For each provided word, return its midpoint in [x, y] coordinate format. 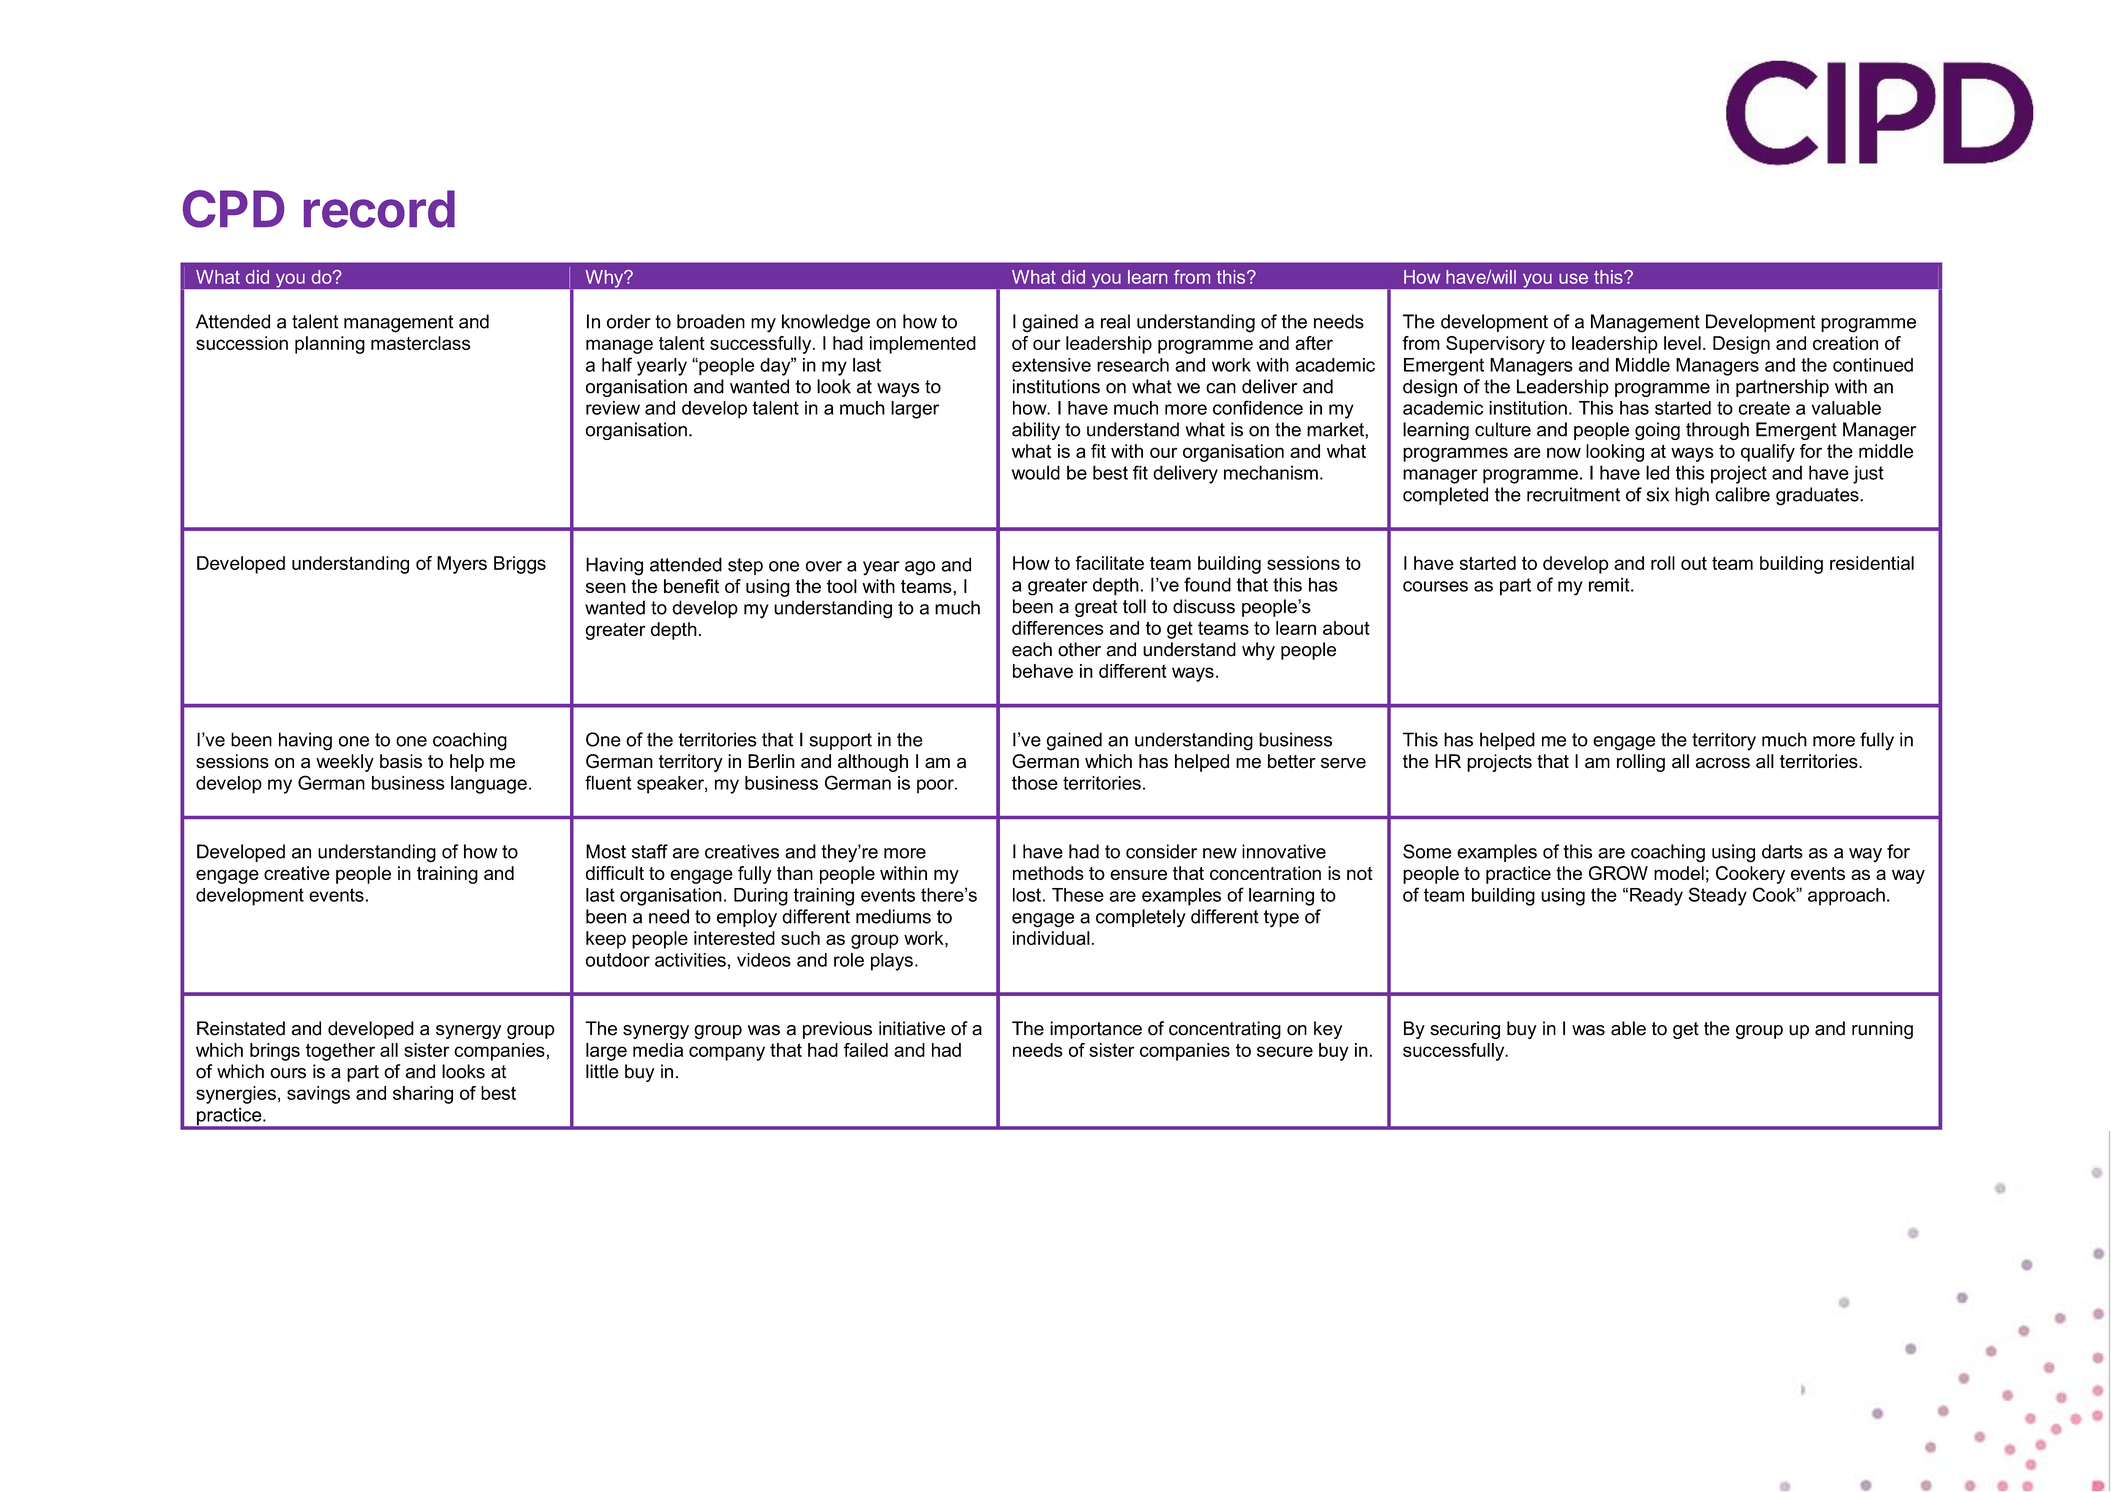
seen [606, 587]
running [1882, 1030]
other [1079, 649]
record [379, 209]
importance [1096, 1030]
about [1346, 628]
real [1115, 321]
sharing [423, 1095]
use [1573, 278]
